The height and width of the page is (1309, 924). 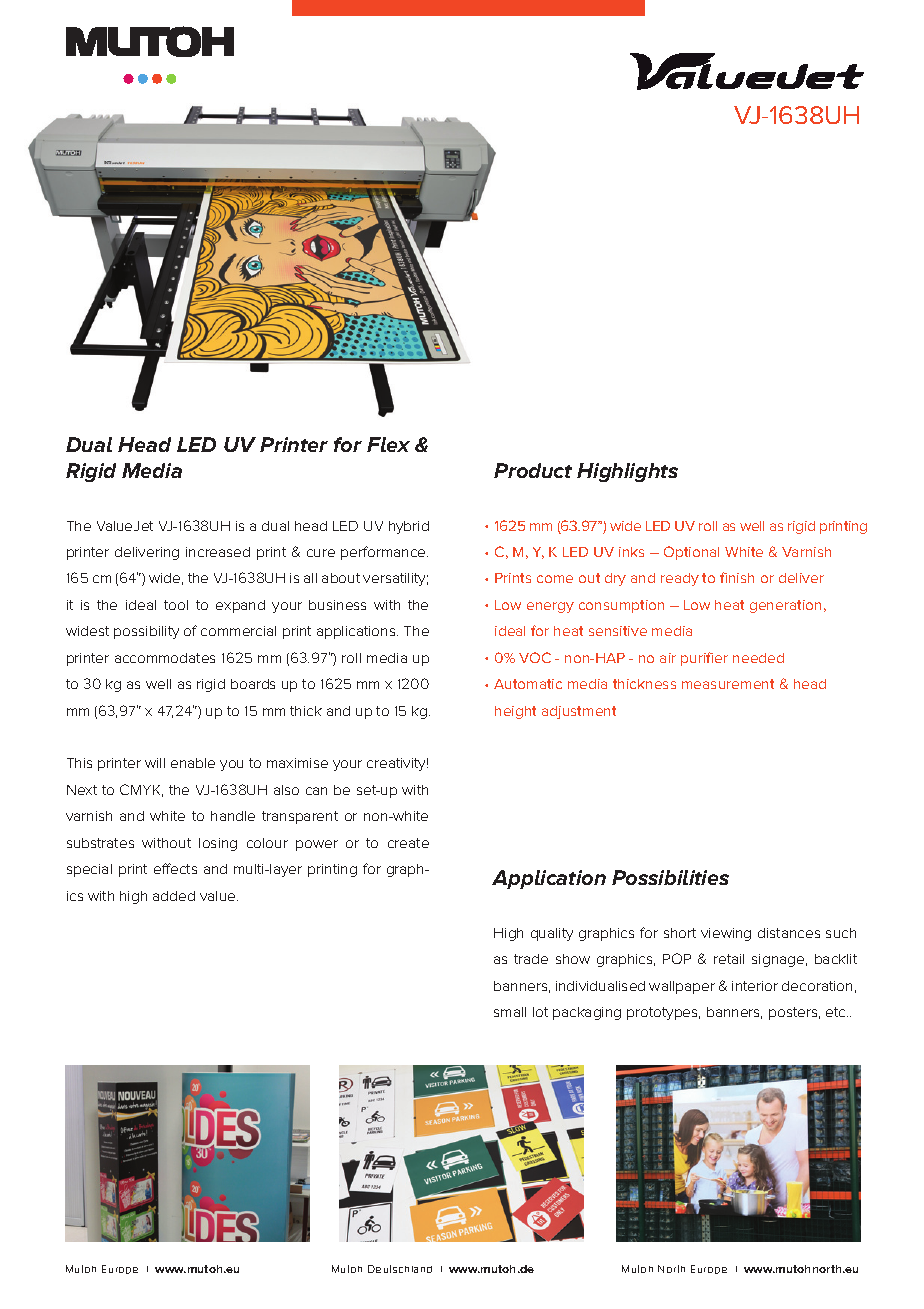 I want to click on Product, so click(x=533, y=470).
